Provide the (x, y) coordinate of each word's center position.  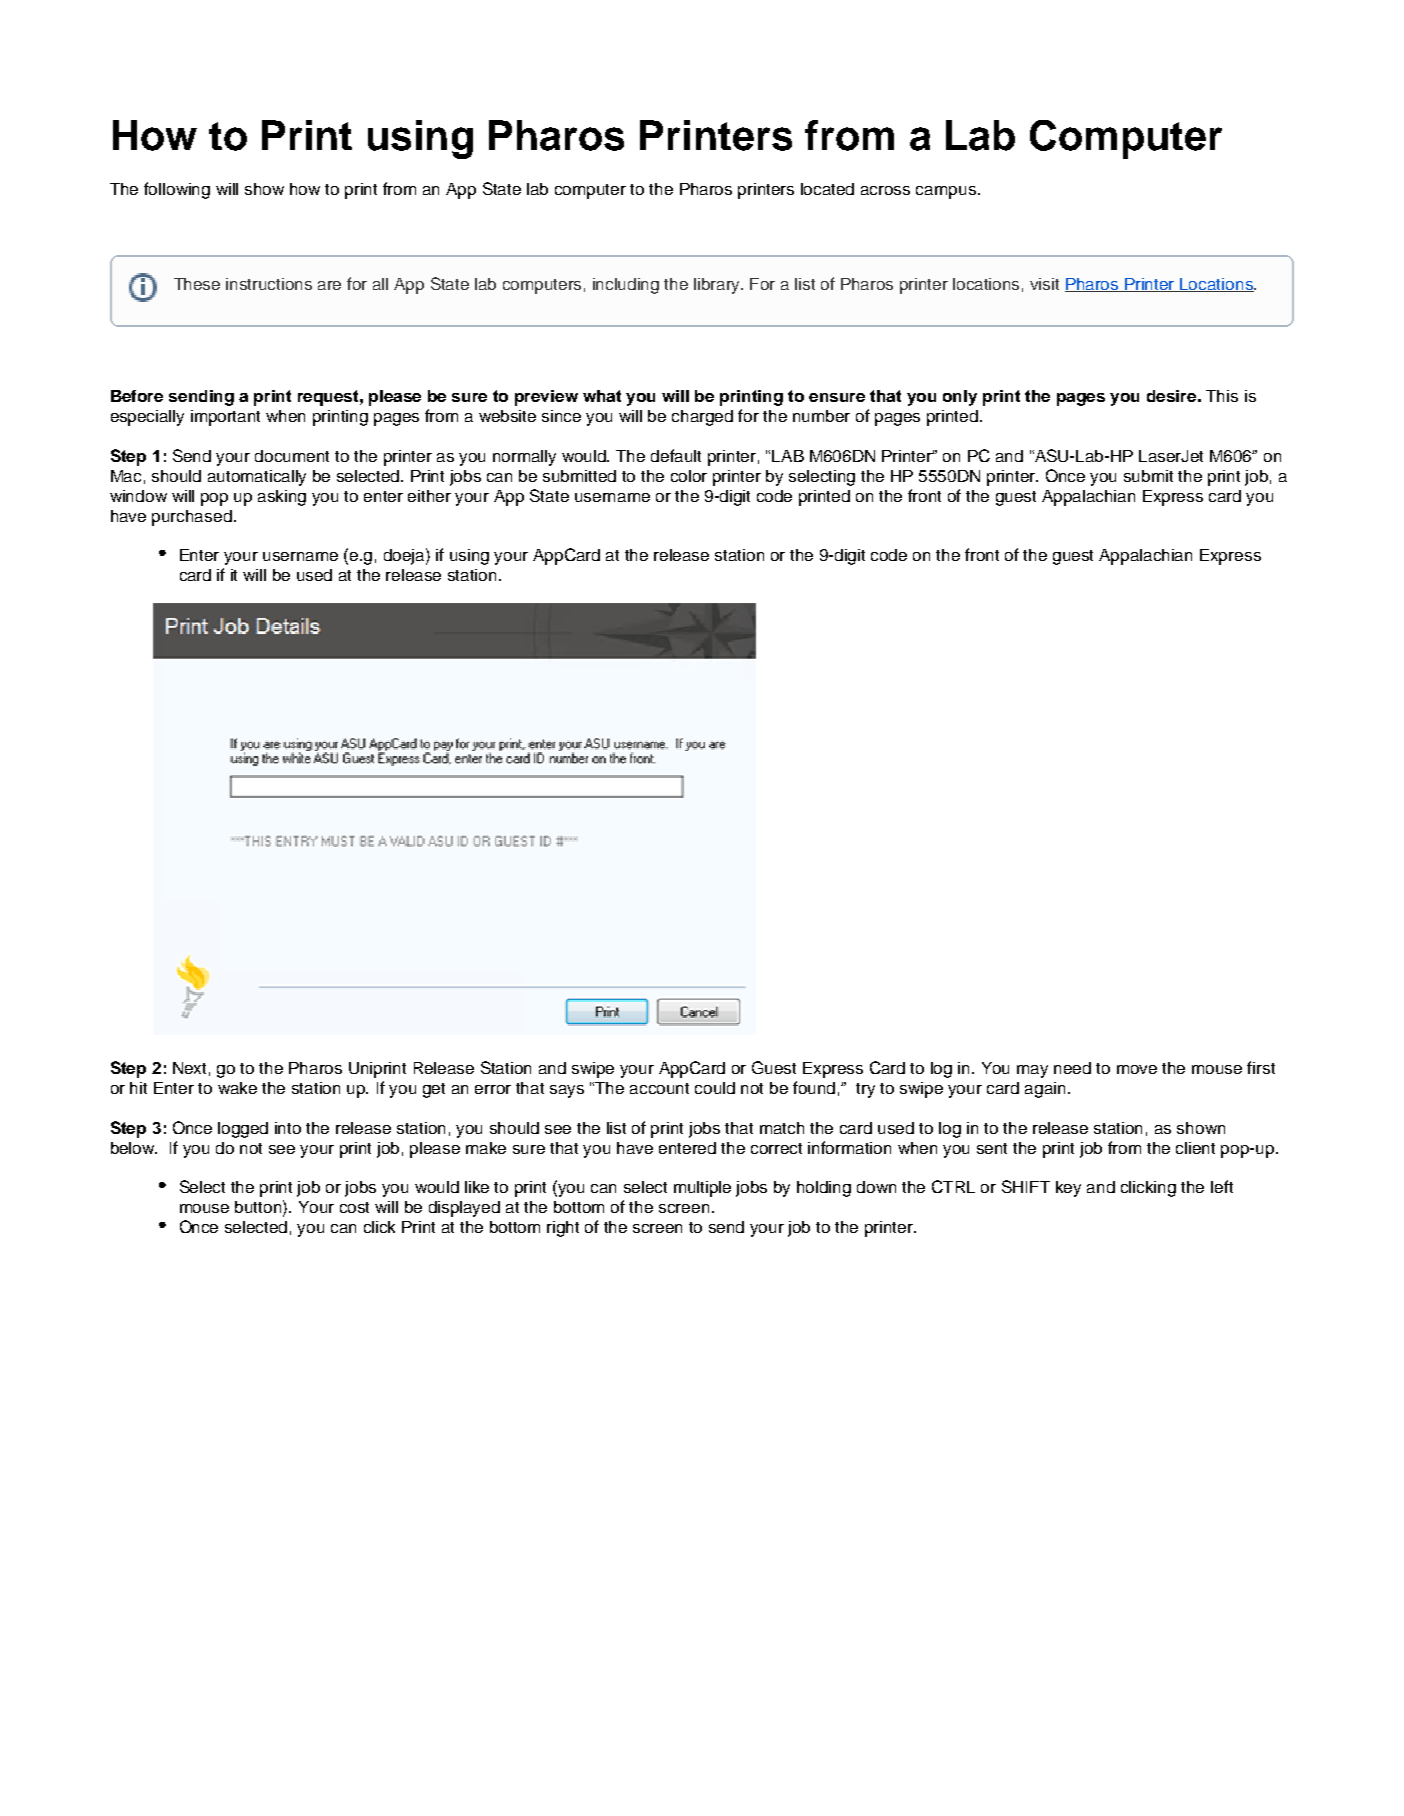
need (1072, 1068)
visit (1044, 284)
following (177, 190)
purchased (192, 518)
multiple (702, 1189)
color (689, 476)
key (1068, 1189)
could (715, 1088)
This (1222, 396)
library (718, 286)
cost (354, 1207)
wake (237, 1088)
